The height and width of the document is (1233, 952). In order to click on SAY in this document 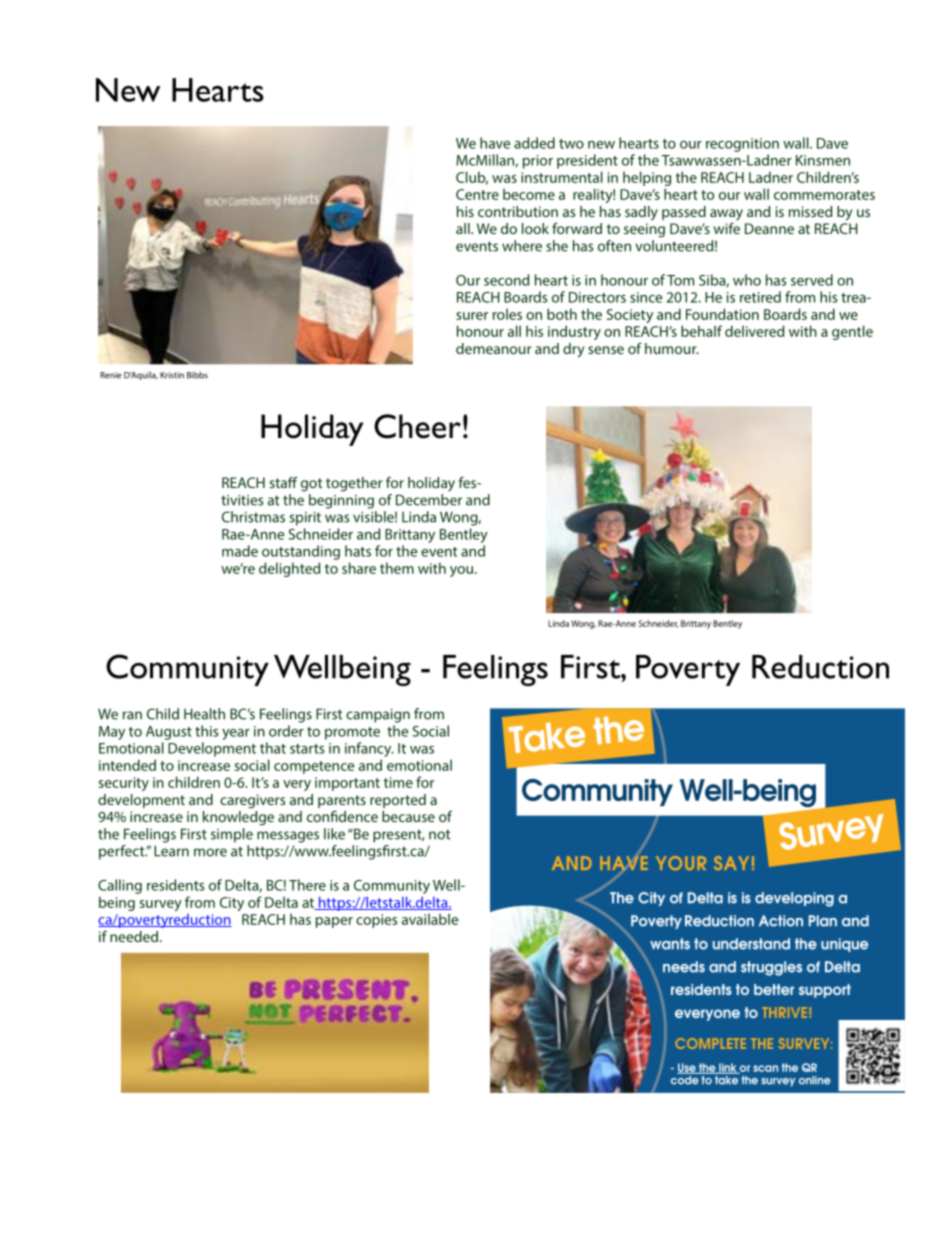, I will do `click(731, 863)`.
